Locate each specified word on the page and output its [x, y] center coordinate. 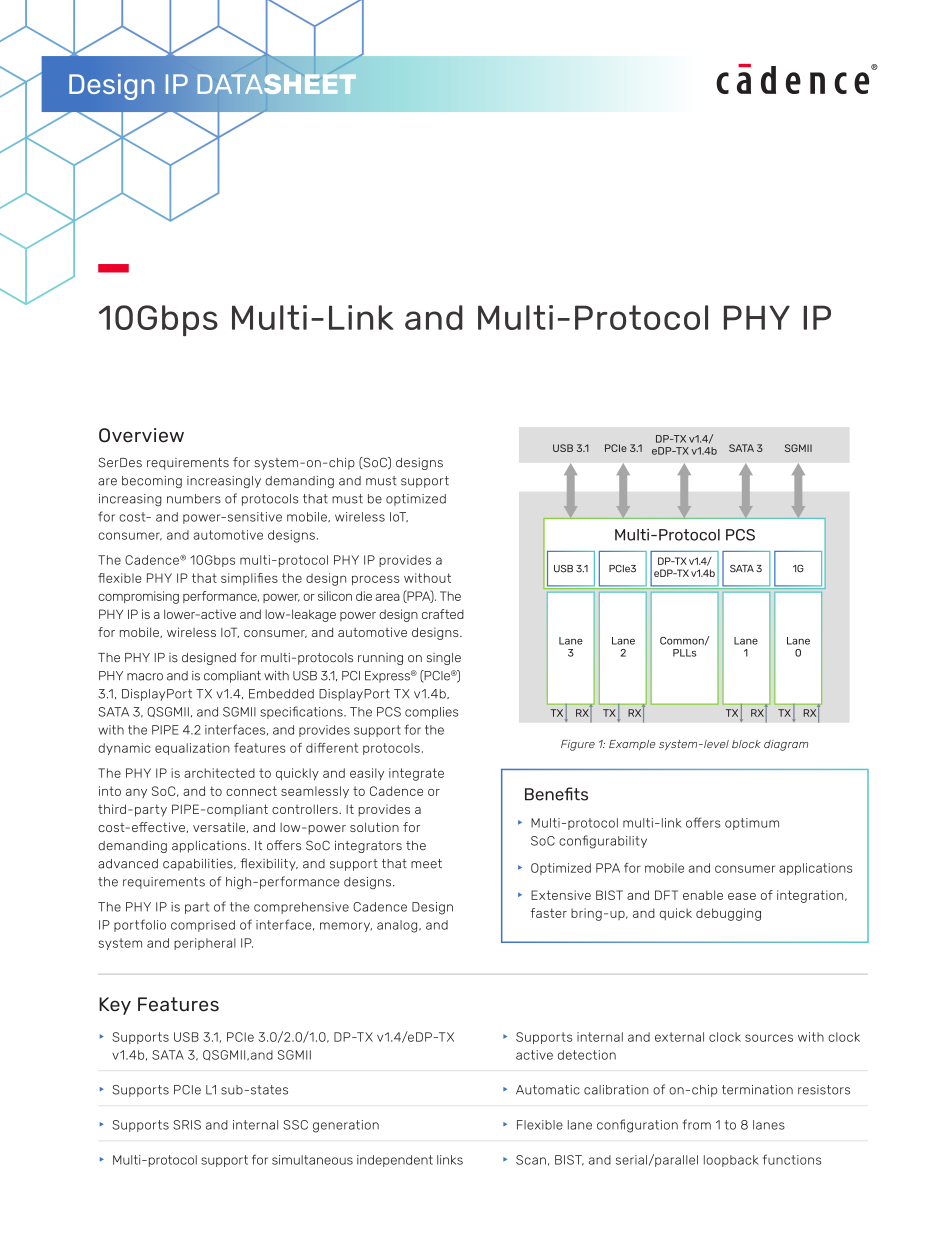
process [376, 580]
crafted [443, 614]
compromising [138, 597]
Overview [141, 435]
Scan [531, 1160]
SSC [295, 1125]
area [387, 597]
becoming [152, 482]
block [746, 744]
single [444, 659]
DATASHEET [277, 84]
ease [742, 896]
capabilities [199, 865]
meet [426, 864]
